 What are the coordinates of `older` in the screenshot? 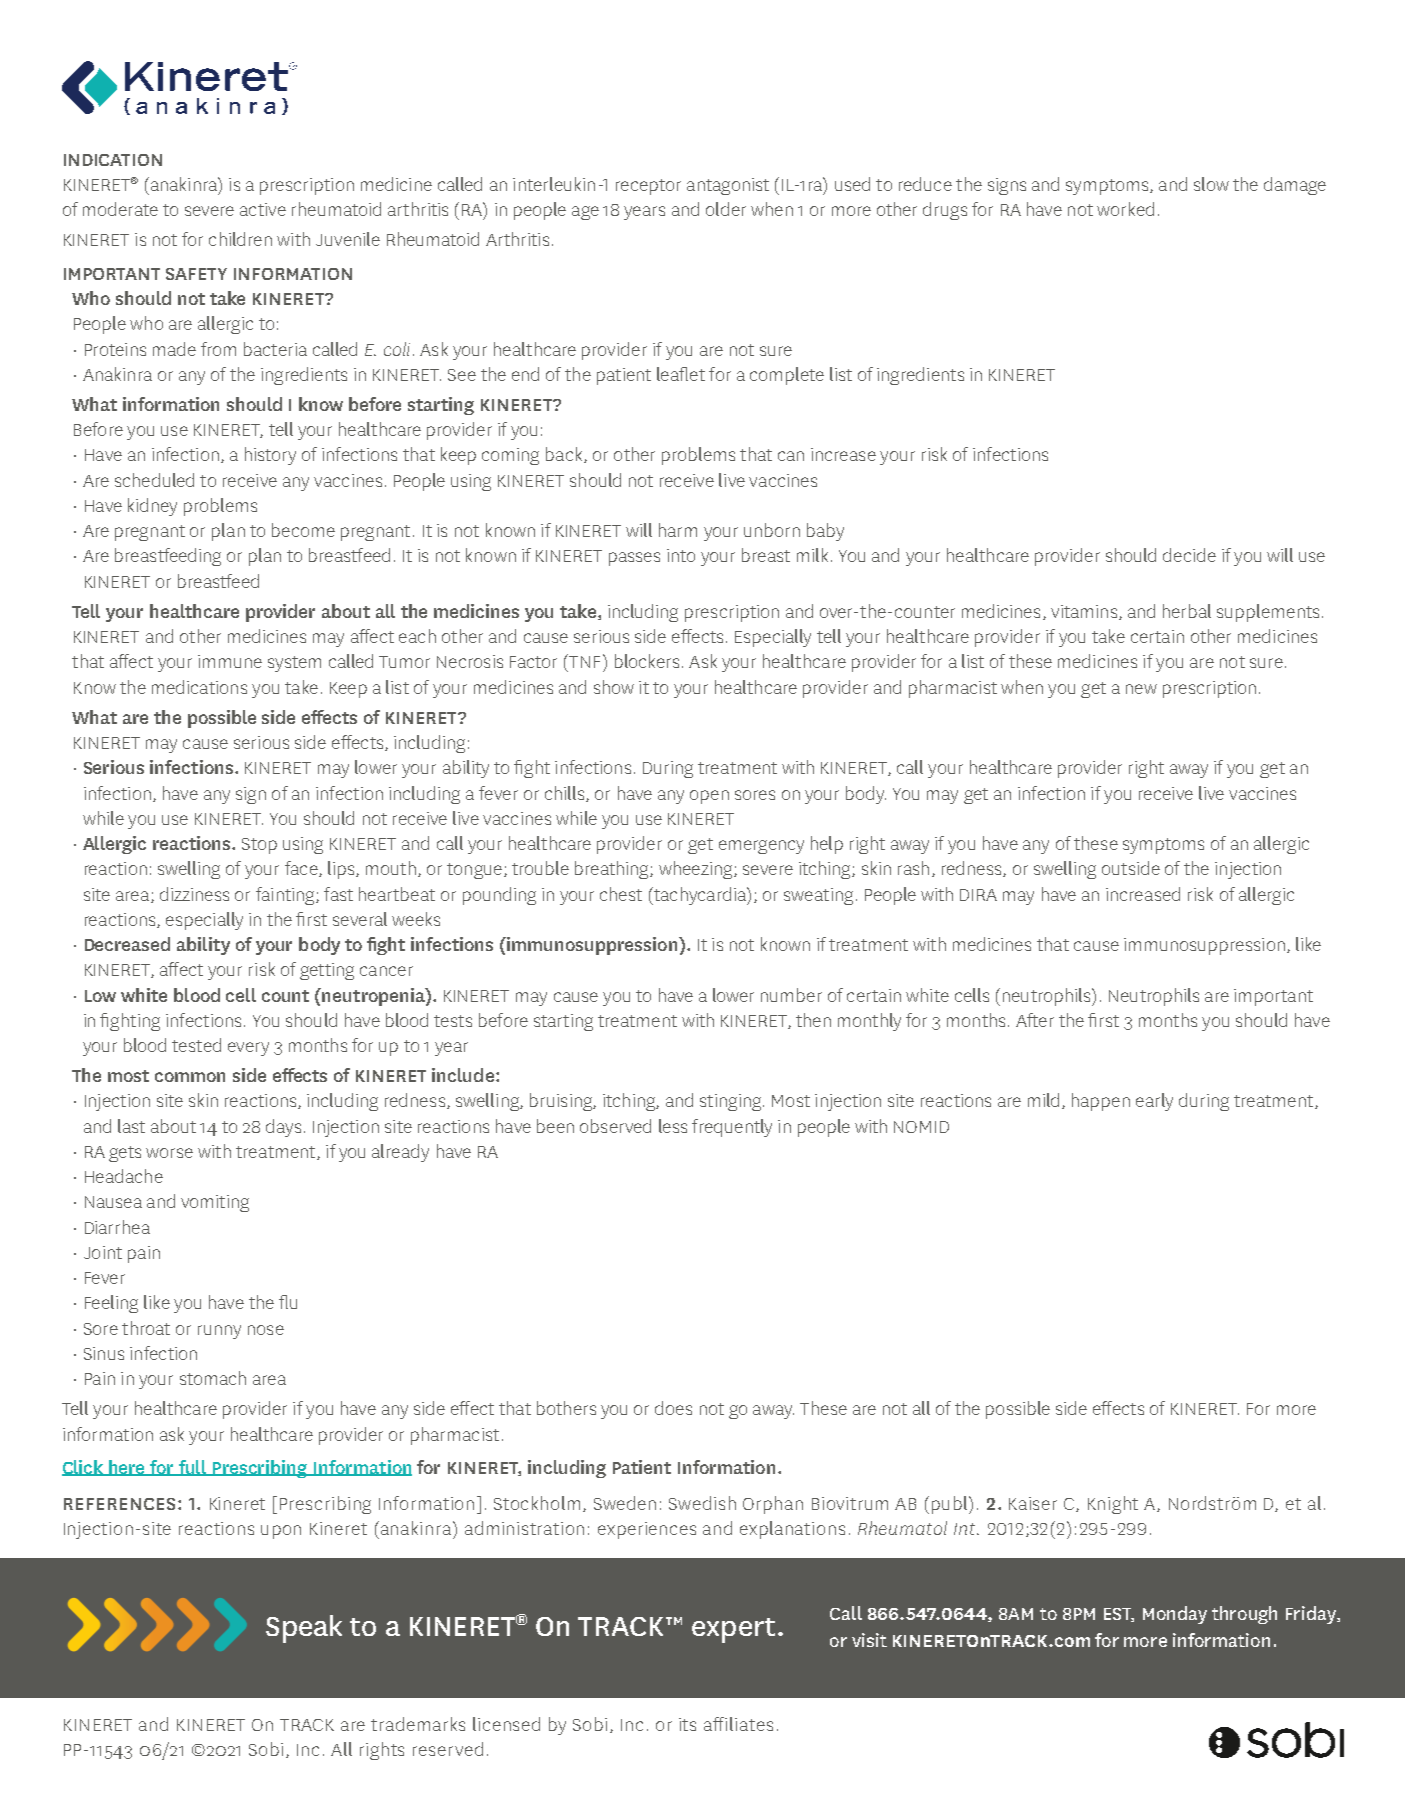 It's located at (726, 209).
